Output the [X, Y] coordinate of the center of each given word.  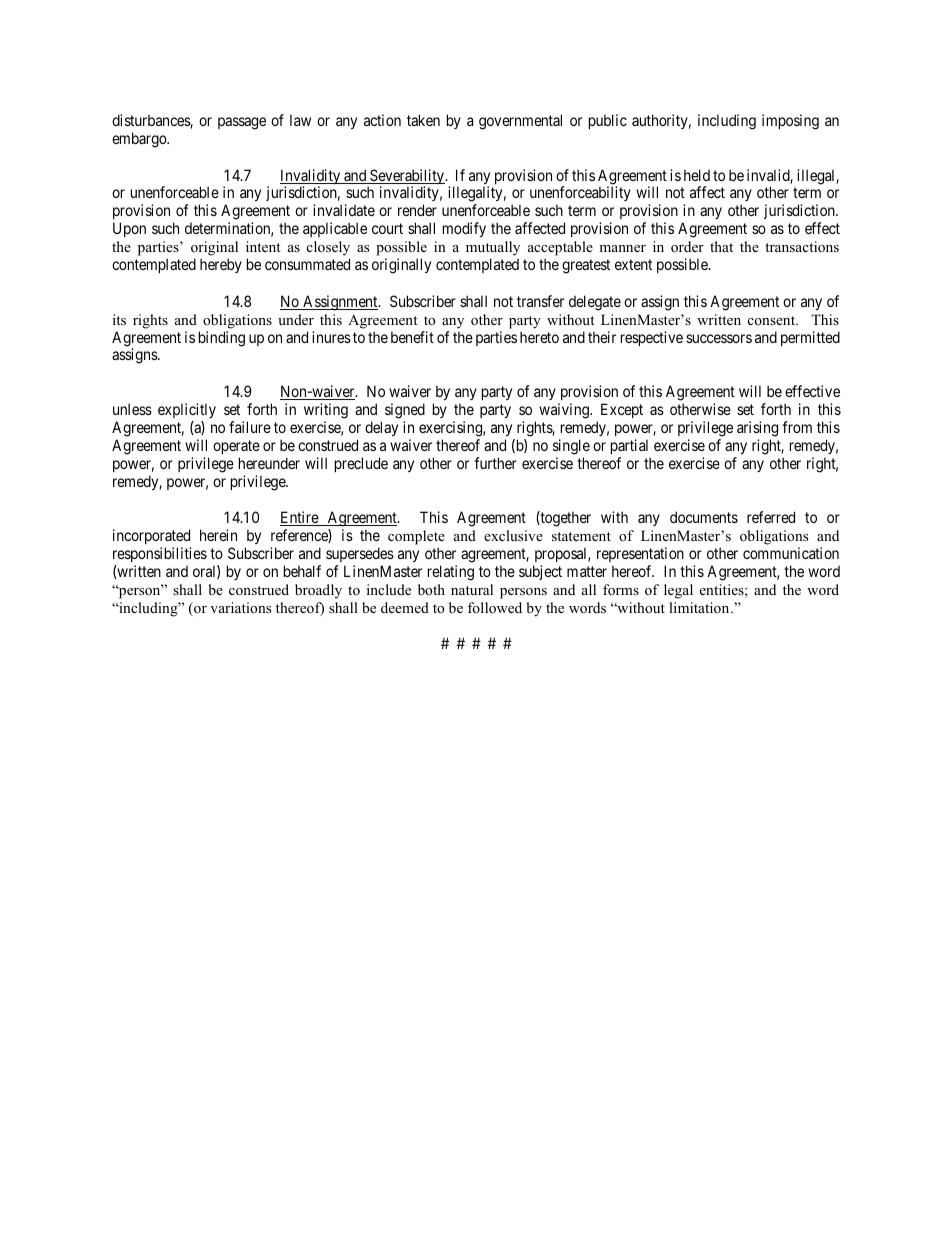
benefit [412, 337]
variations [240, 607]
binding [222, 339]
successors [719, 338]
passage [242, 123]
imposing [790, 122]
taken [423, 120]
